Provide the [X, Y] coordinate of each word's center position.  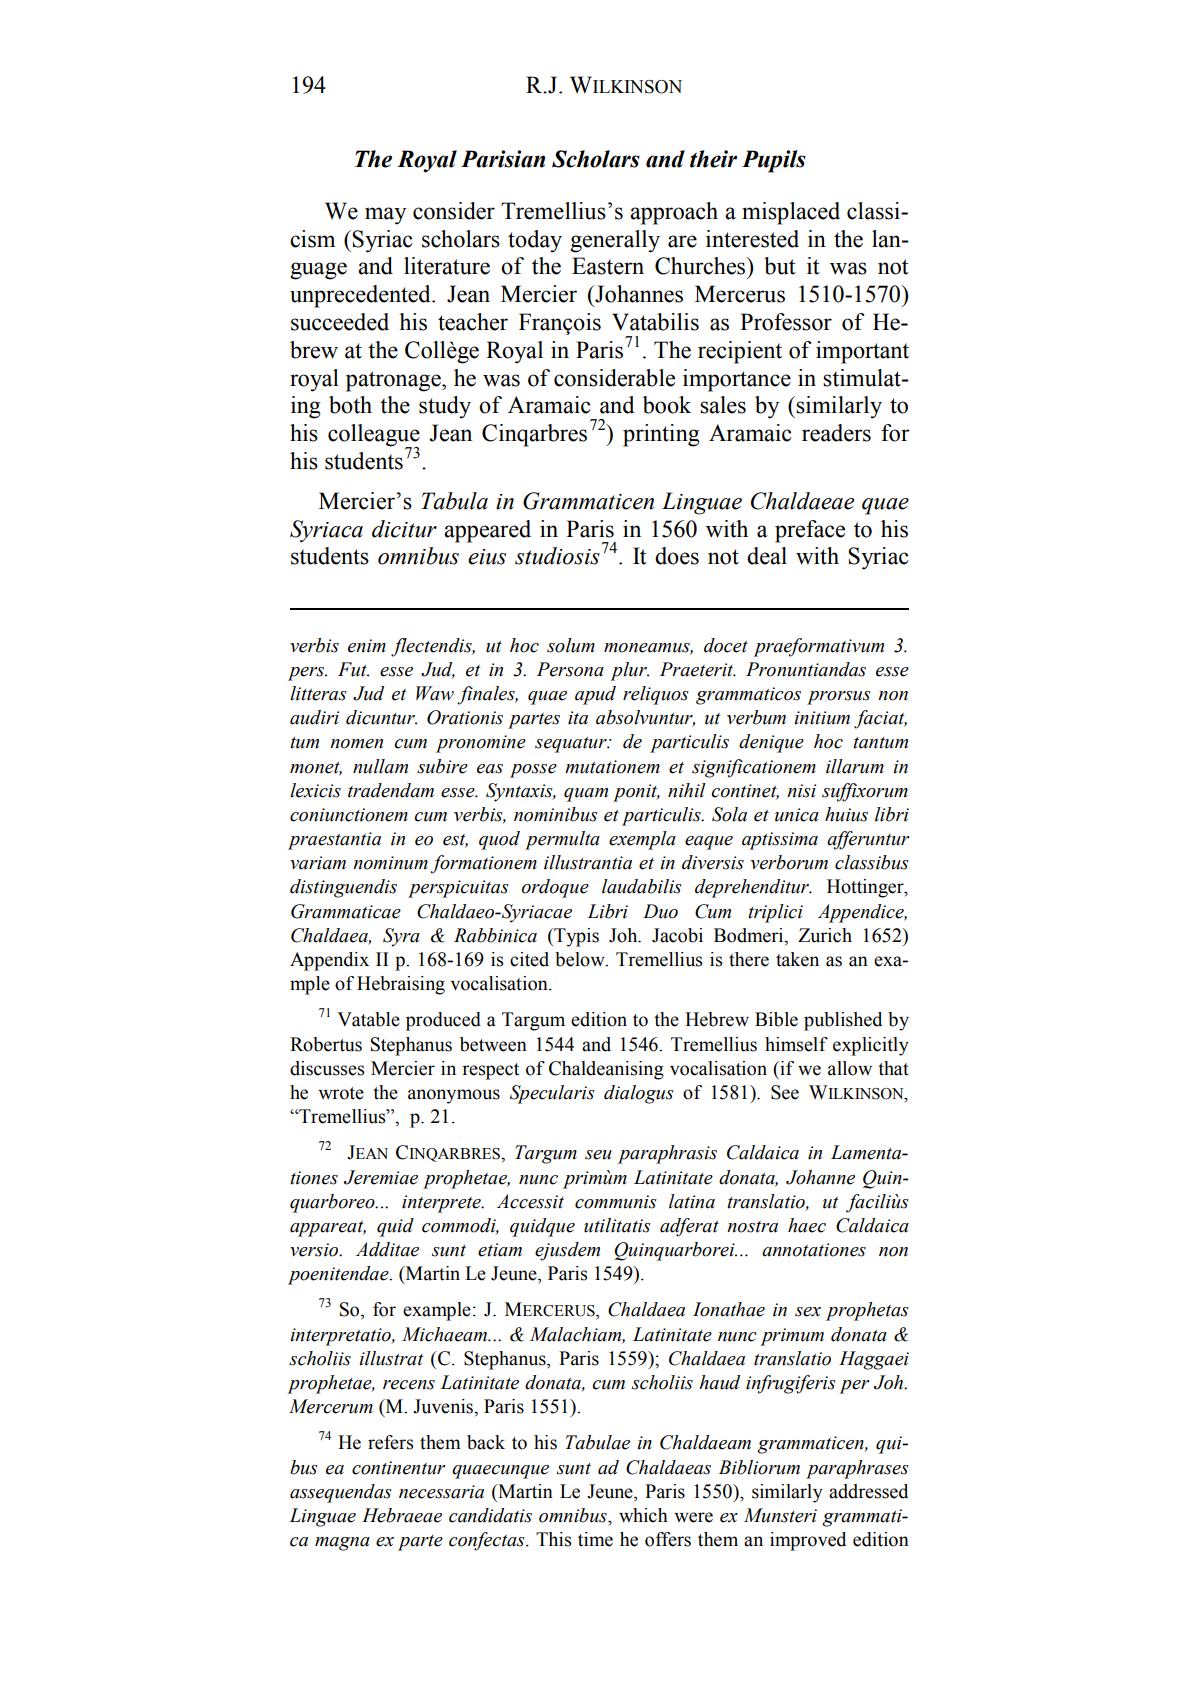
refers [390, 1442]
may [385, 216]
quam [586, 795]
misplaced [791, 213]
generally [615, 241]
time [595, 1539]
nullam [380, 766]
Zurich [825, 935]
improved [808, 1541]
